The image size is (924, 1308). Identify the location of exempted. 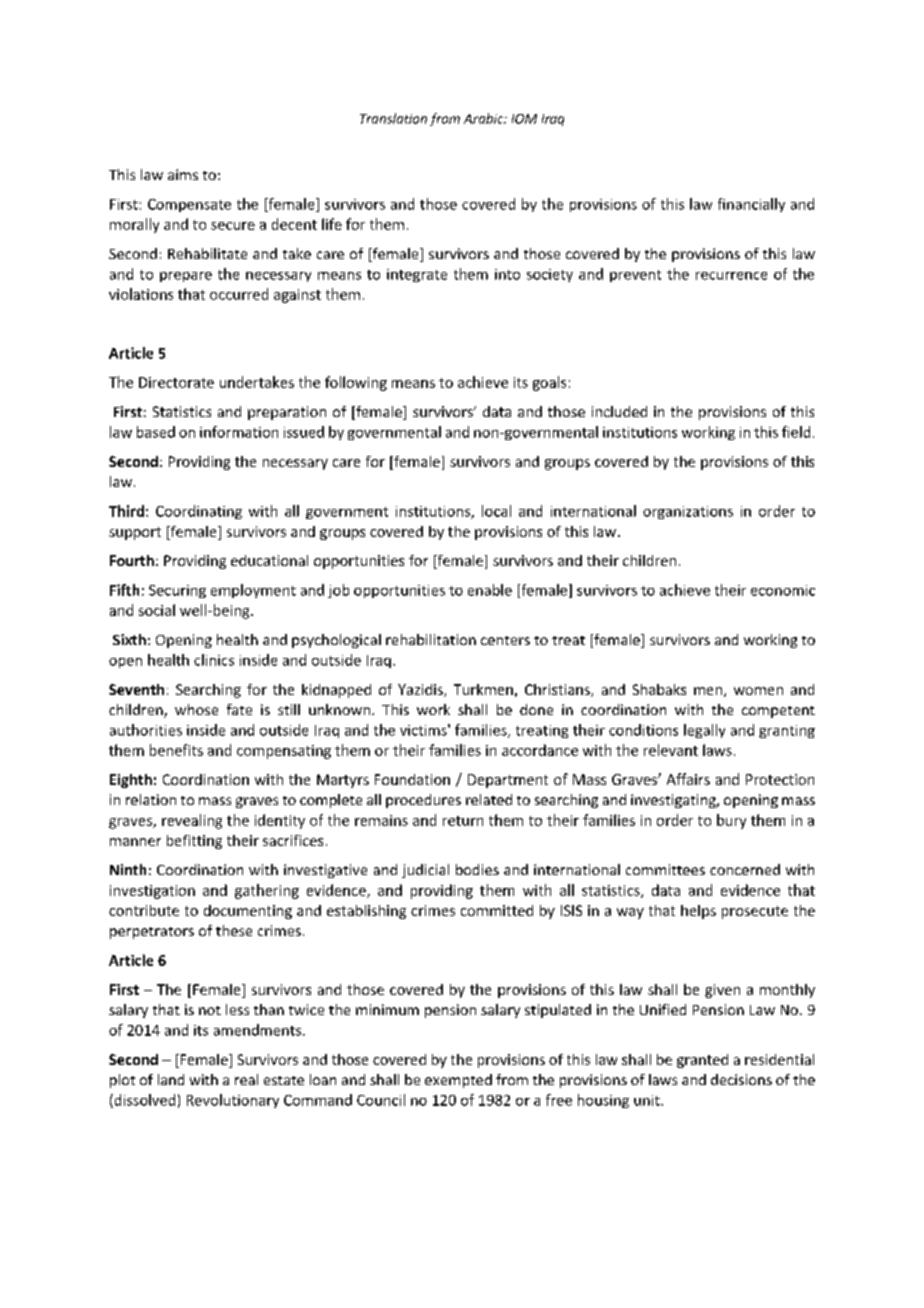
(458, 1081).
